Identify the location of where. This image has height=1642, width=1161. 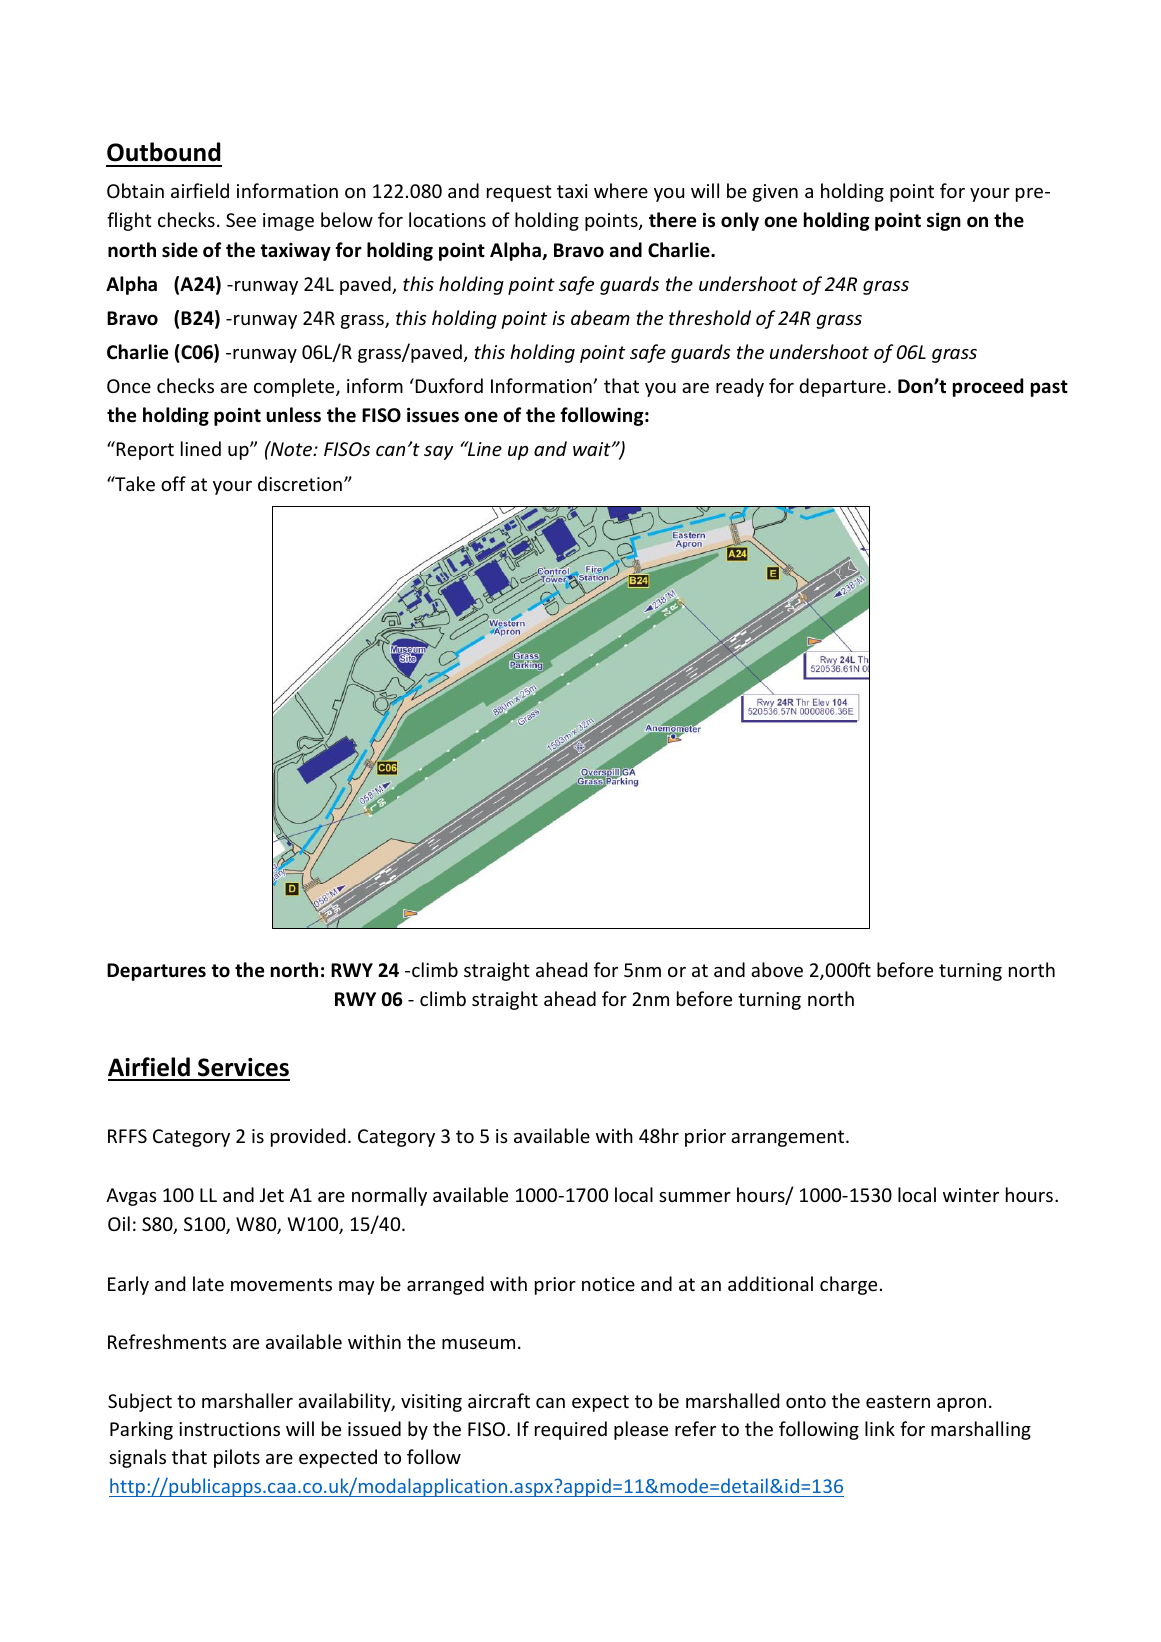
(621, 190).
